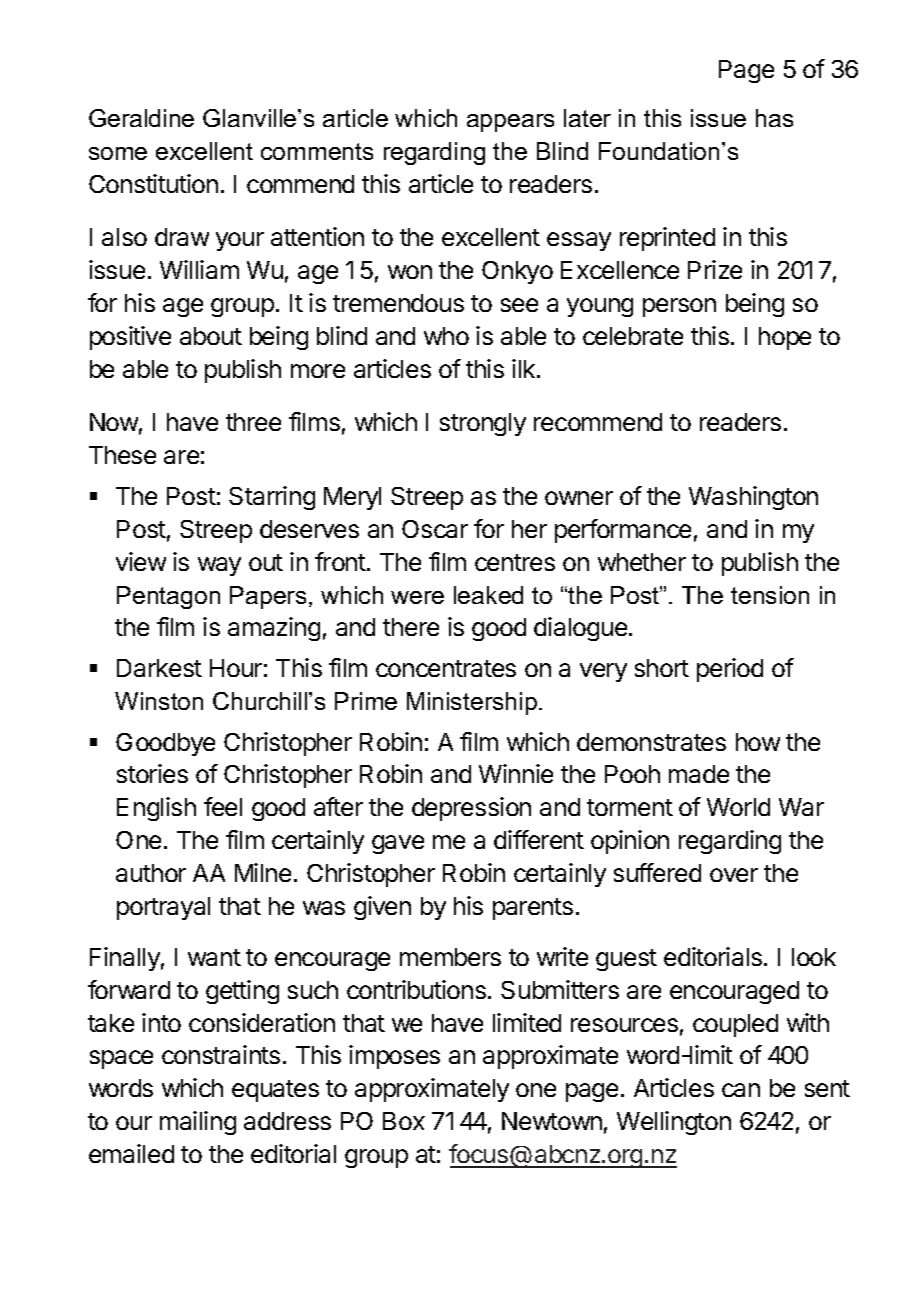  Describe the element at coordinates (730, 670) in the screenshot. I see `period` at that location.
